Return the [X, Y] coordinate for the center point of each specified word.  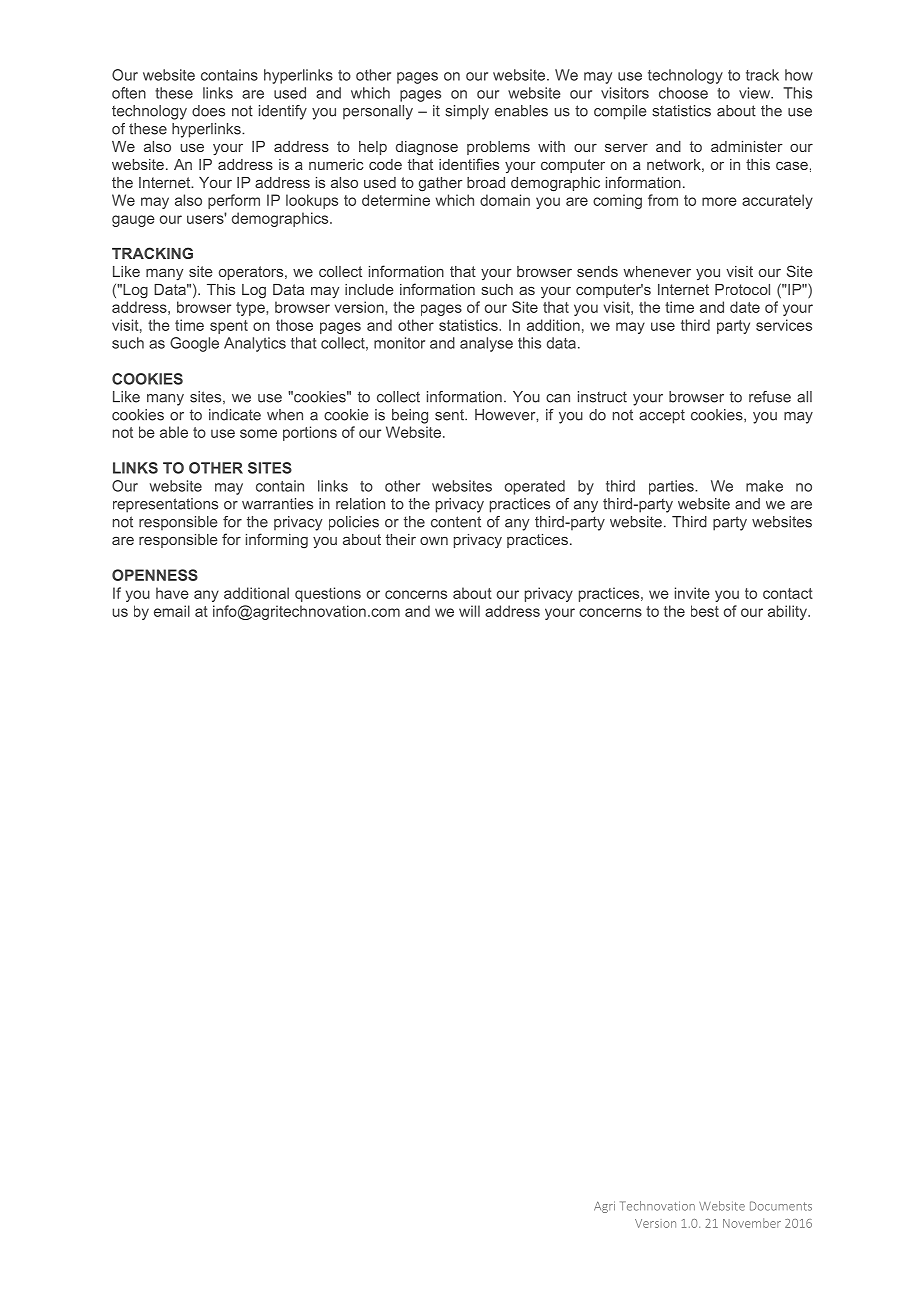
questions [328, 594]
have [172, 593]
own [434, 540]
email [172, 611]
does [208, 111]
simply [467, 112]
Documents [781, 1206]
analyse [486, 344]
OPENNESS [155, 575]
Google [194, 344]
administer [747, 146]
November [752, 1223]
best [705, 611]
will [469, 611]
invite [692, 593]
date [745, 307]
